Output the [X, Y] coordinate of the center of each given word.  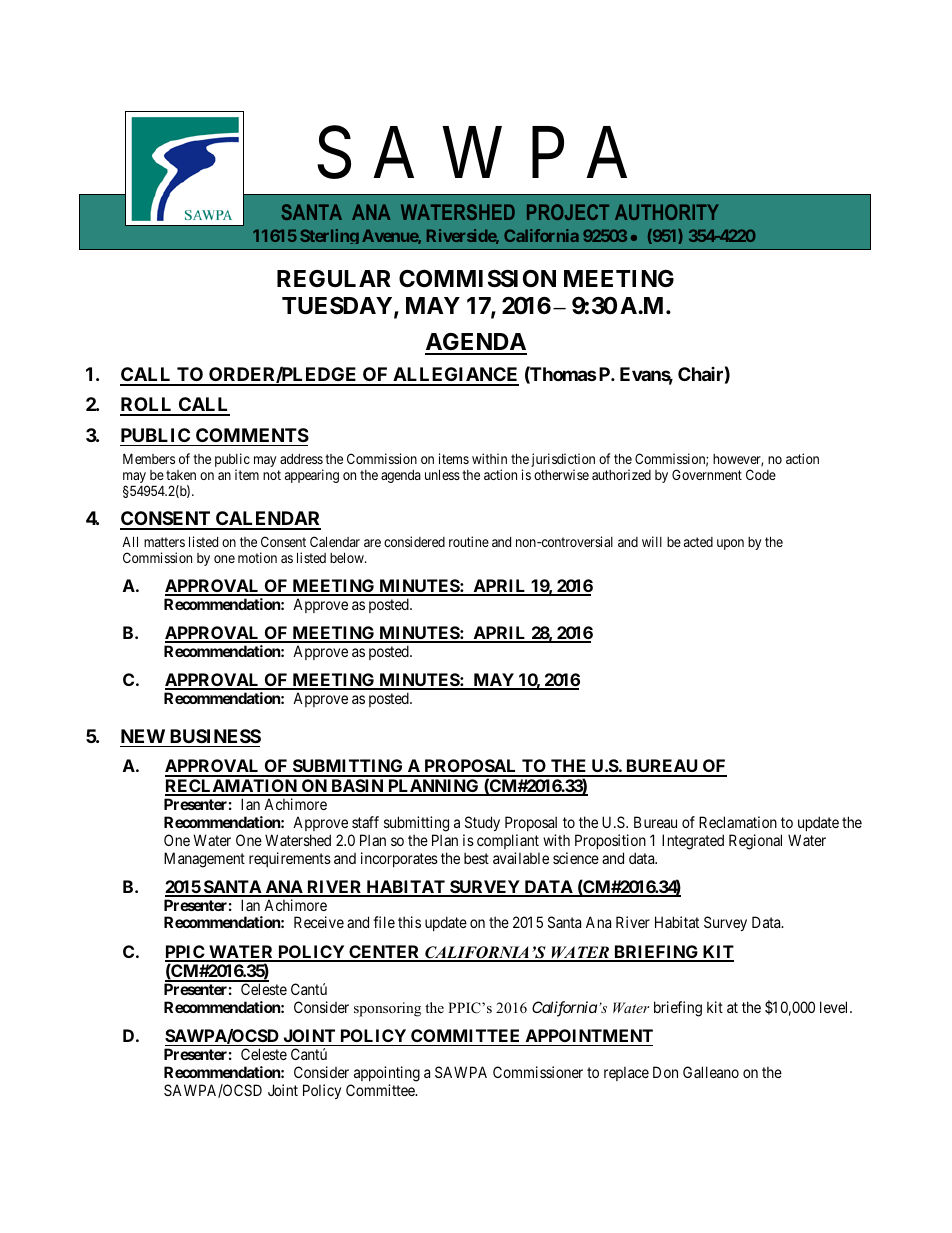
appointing [387, 1074]
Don [665, 1072]
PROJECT [568, 212]
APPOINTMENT [588, 1037]
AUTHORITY [667, 212]
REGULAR [334, 278]
